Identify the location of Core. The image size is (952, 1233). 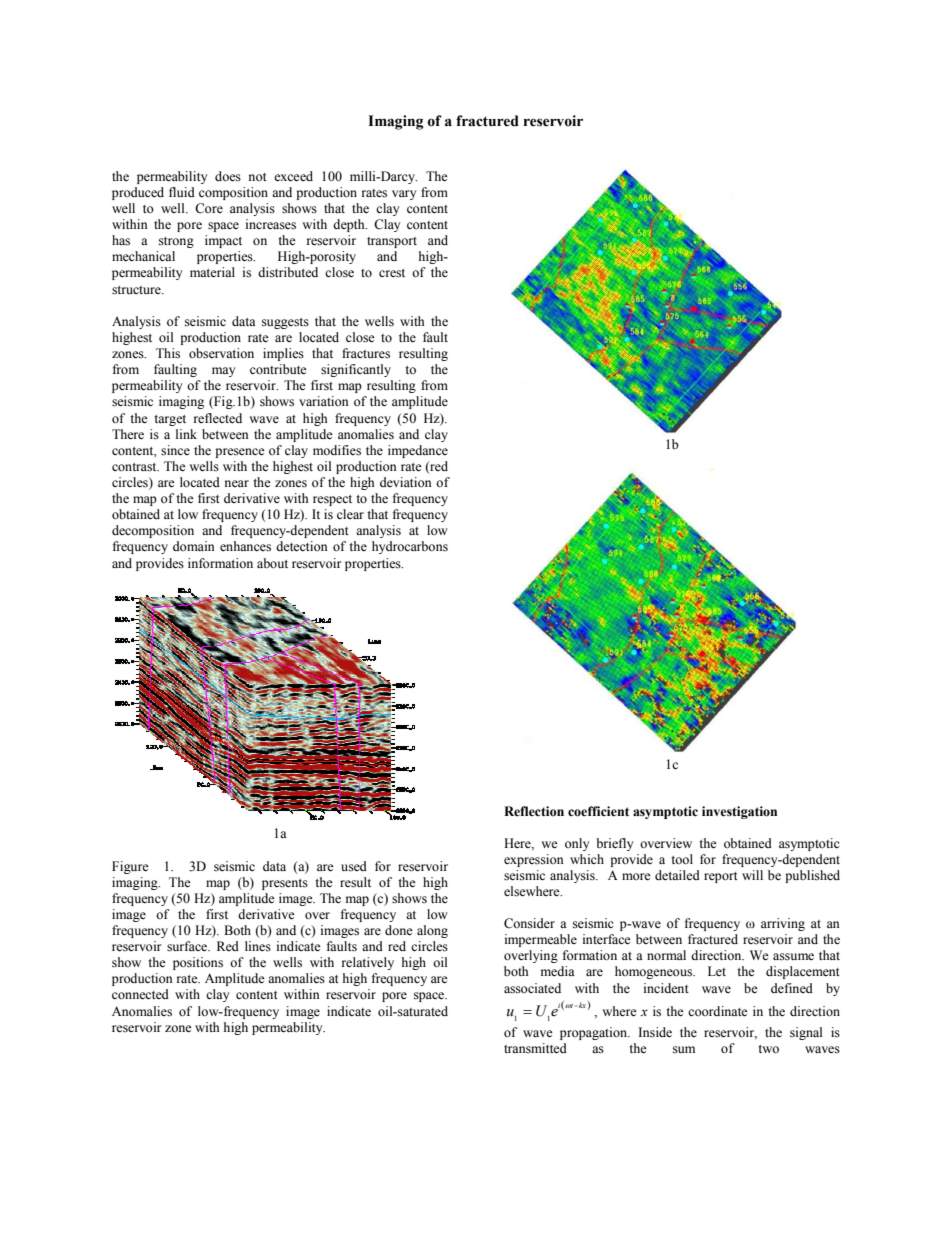
(209, 208).
